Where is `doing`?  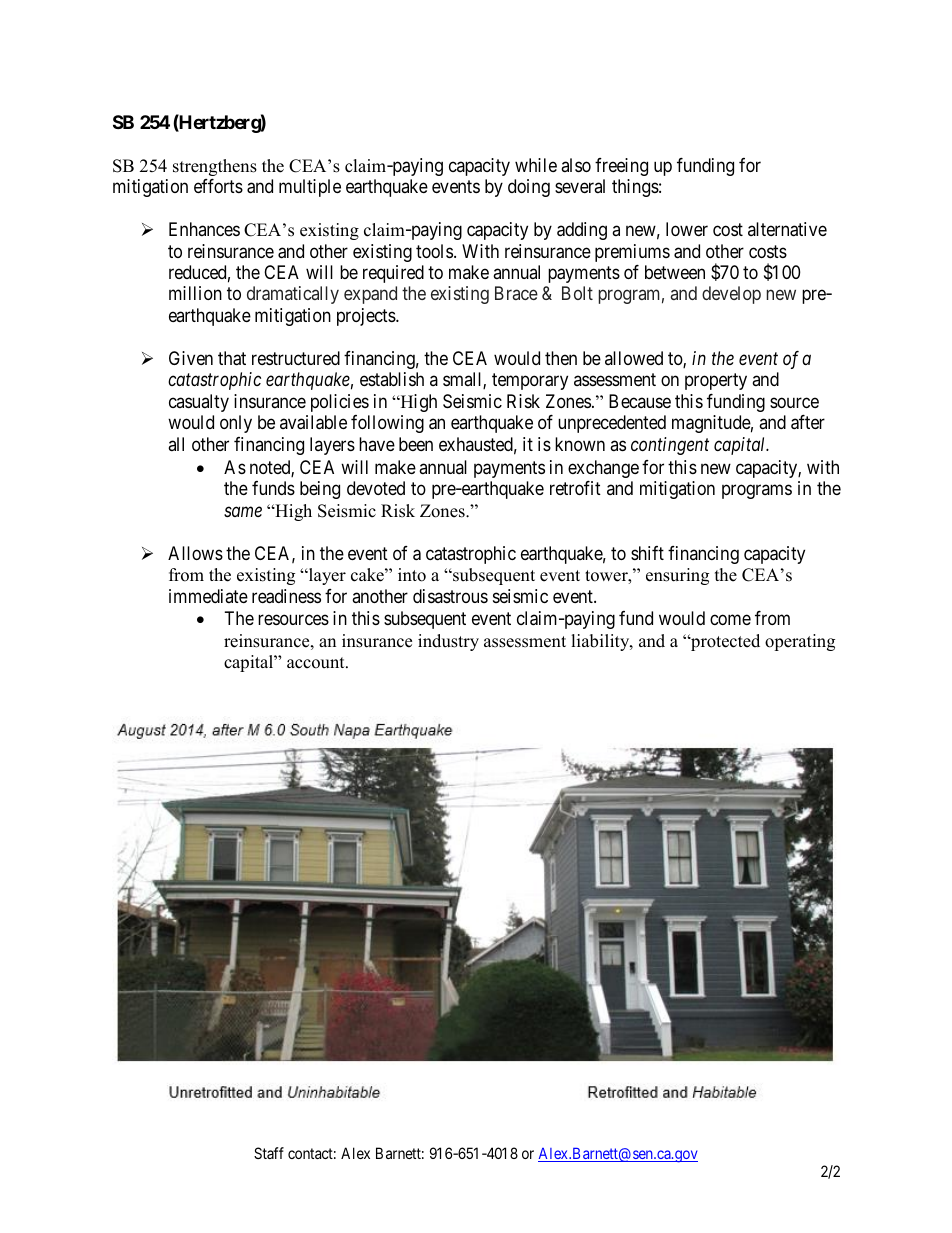
doing is located at coordinates (529, 188).
